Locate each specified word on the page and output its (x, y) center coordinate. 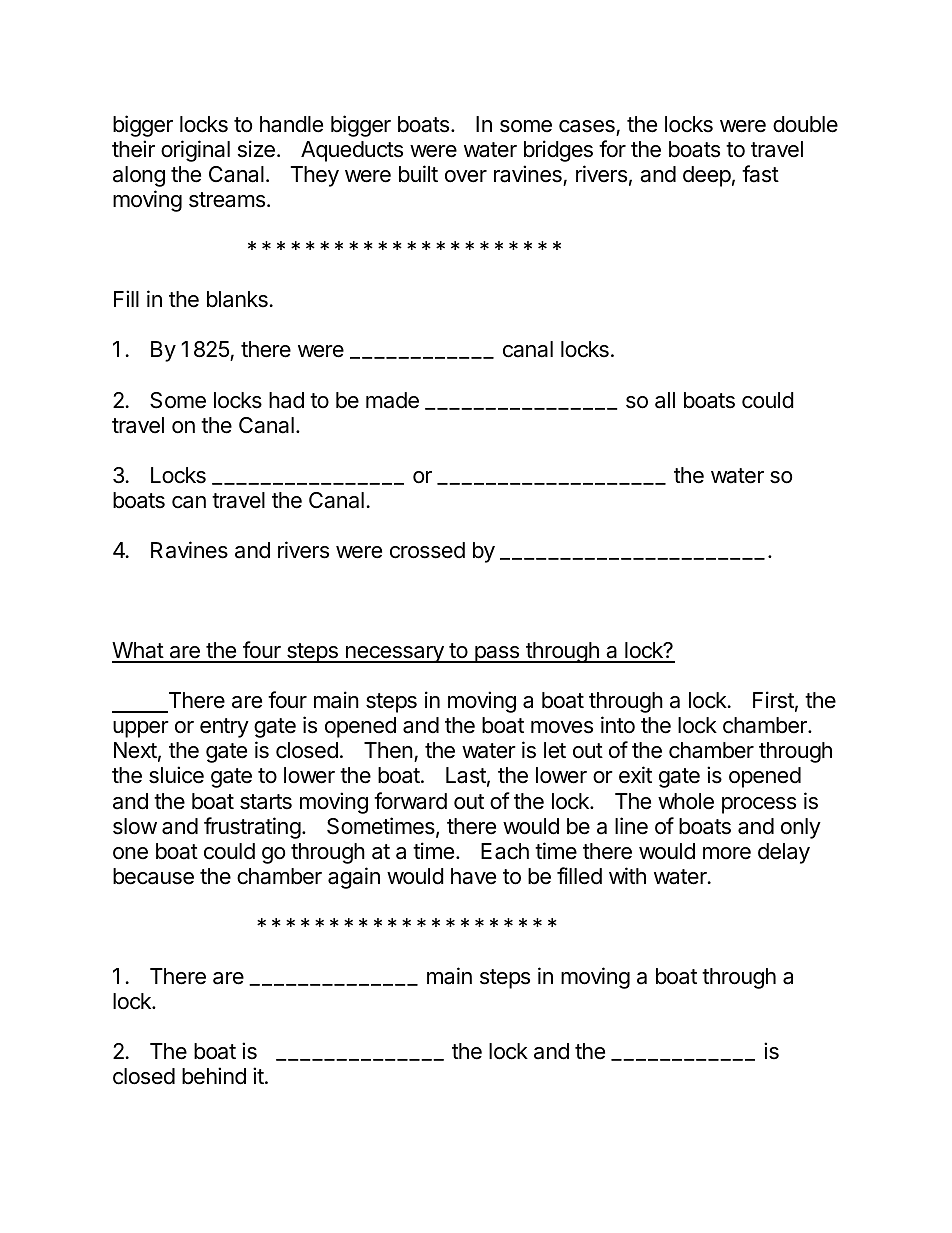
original (195, 151)
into (618, 725)
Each (505, 851)
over (466, 176)
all (665, 400)
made (392, 400)
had (286, 400)
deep (707, 176)
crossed (427, 550)
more (727, 853)
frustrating (252, 828)
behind (214, 1076)
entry (224, 728)
